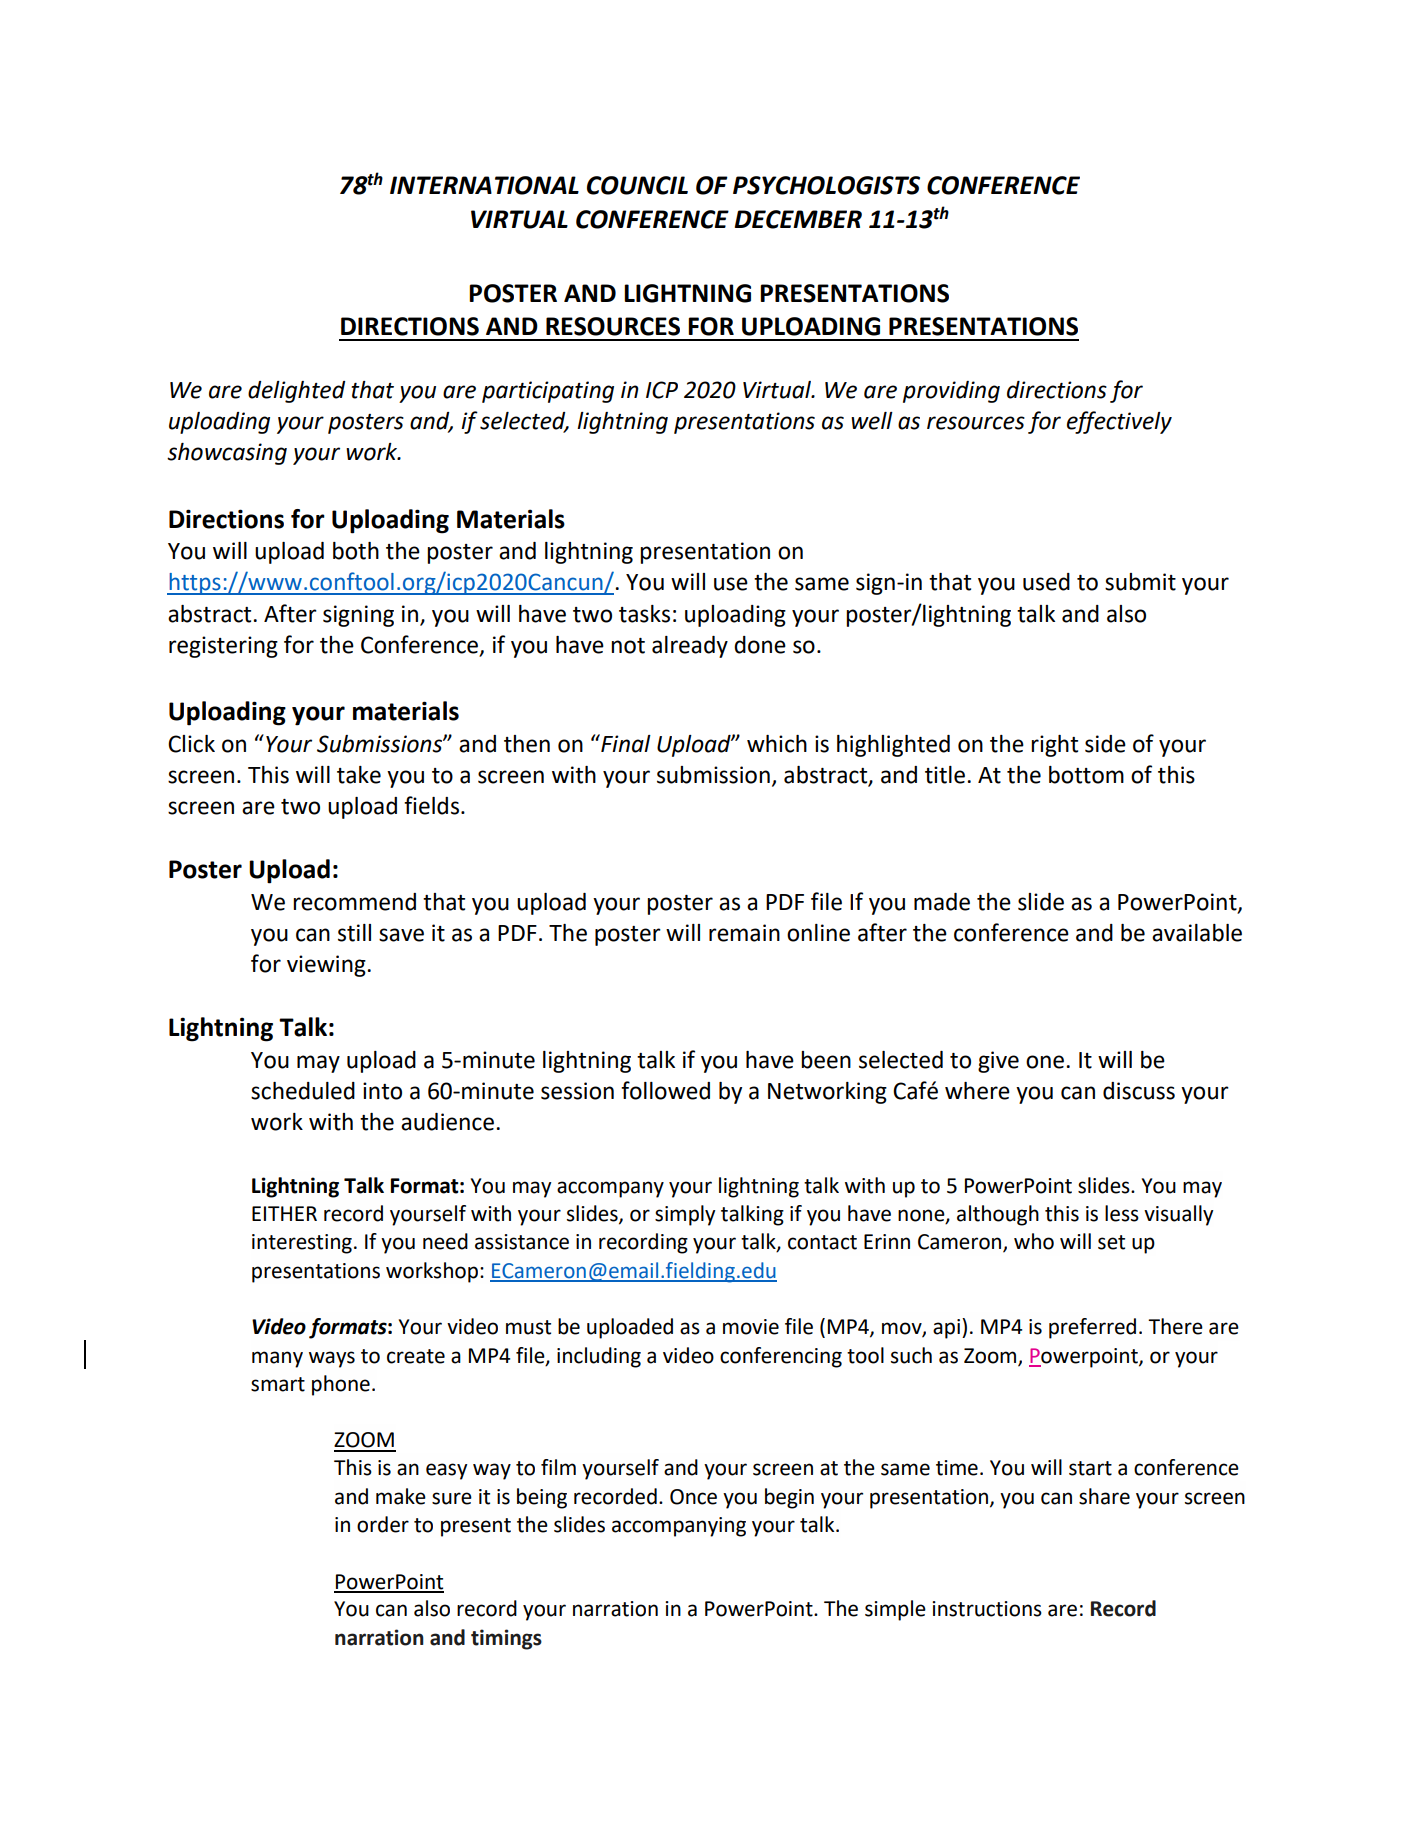  I want to click on instructions, so click(987, 1609).
